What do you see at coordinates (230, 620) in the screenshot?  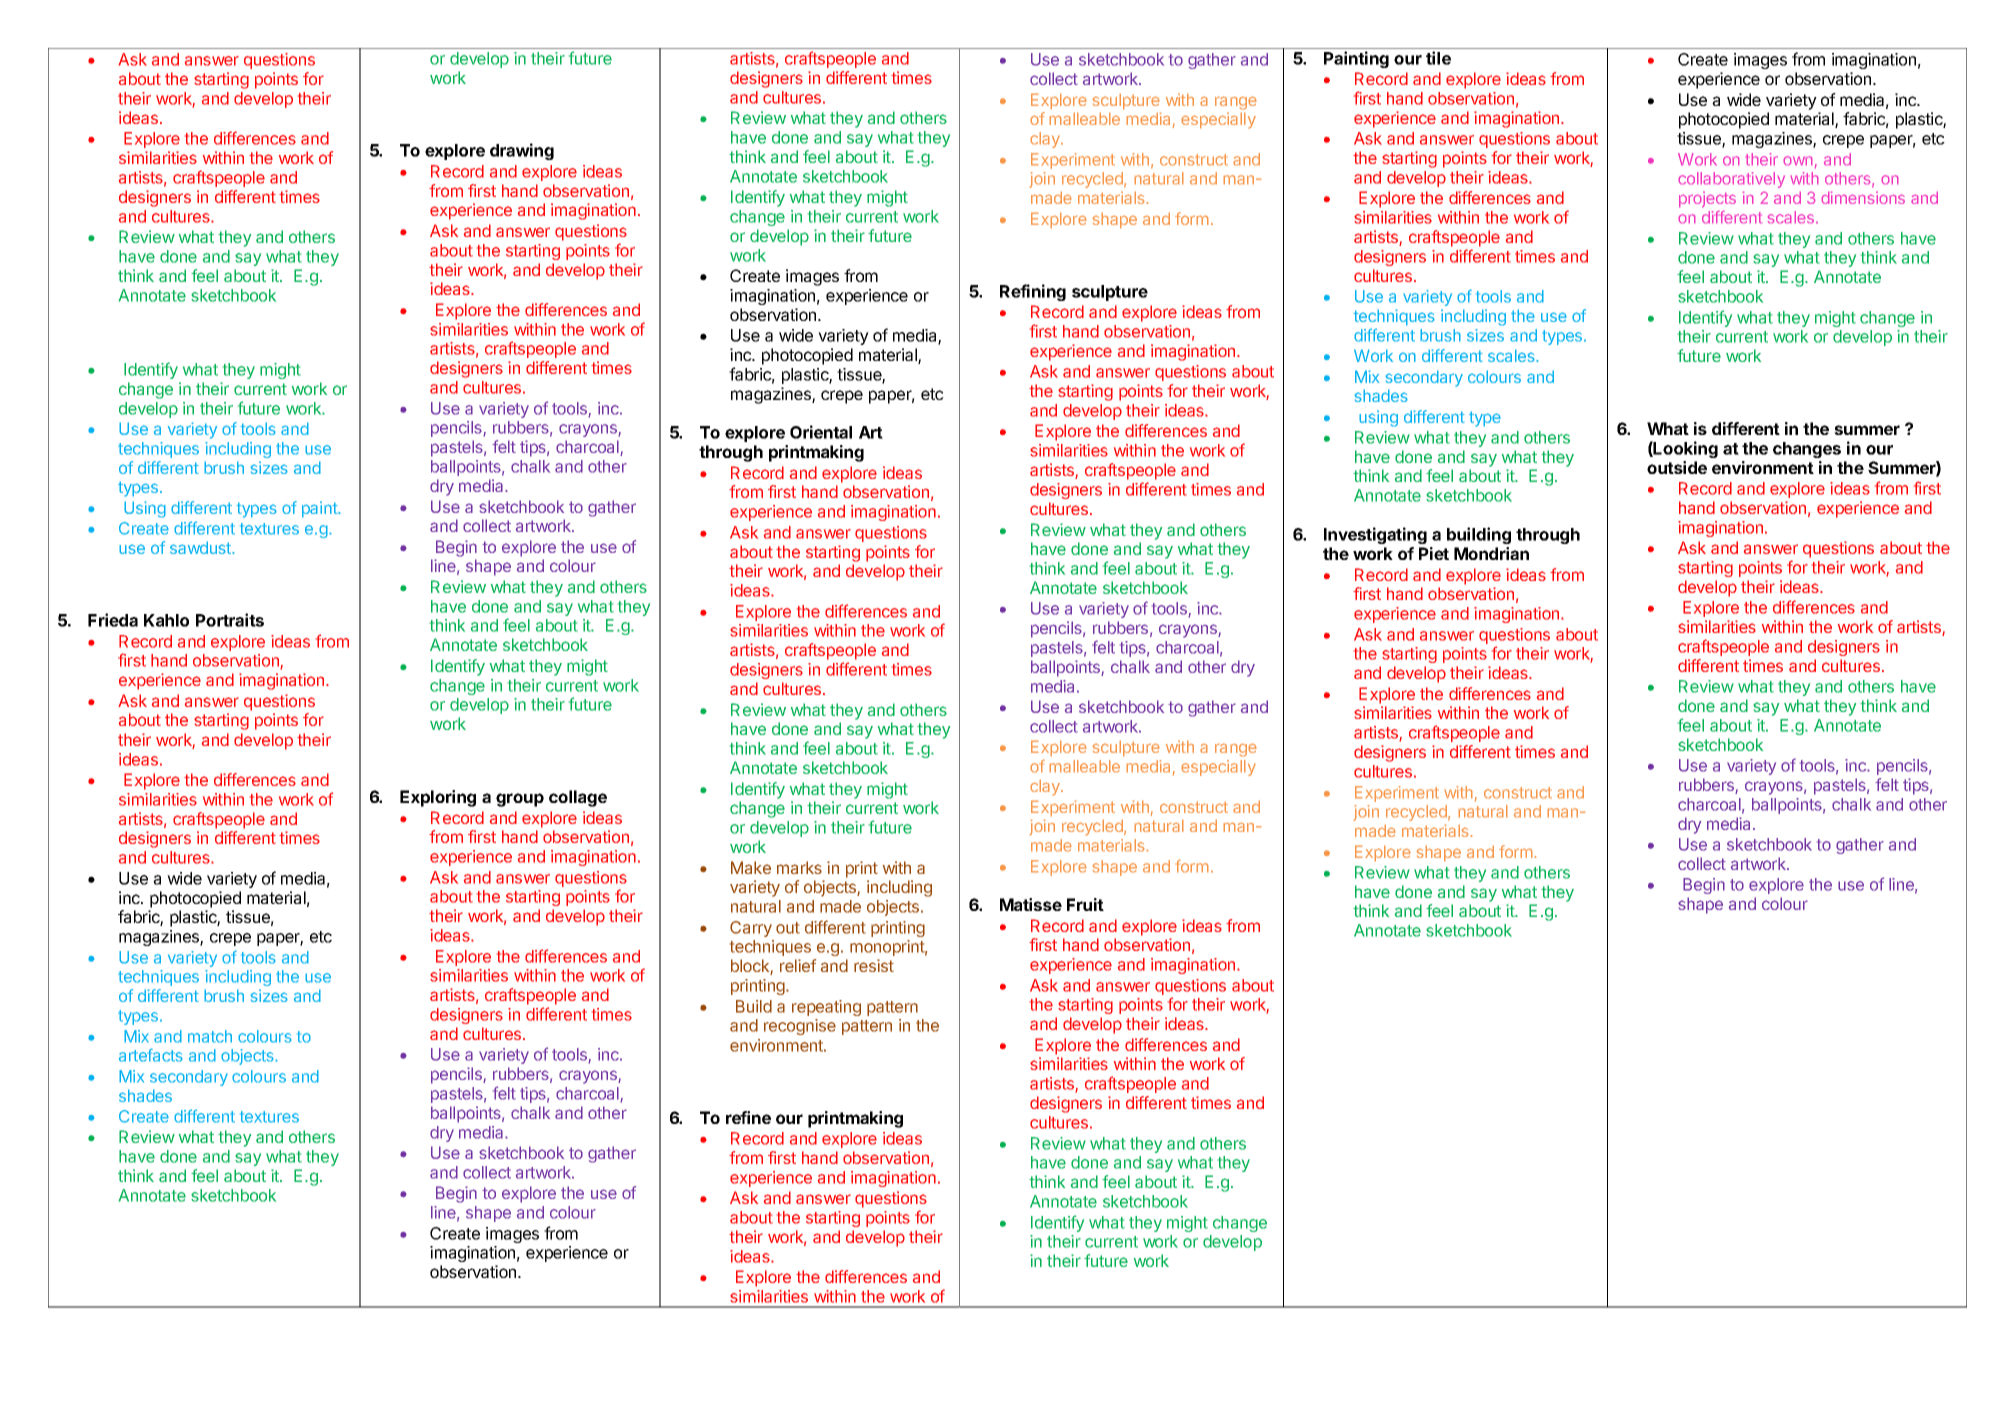 I see `Portraits` at bounding box center [230, 620].
